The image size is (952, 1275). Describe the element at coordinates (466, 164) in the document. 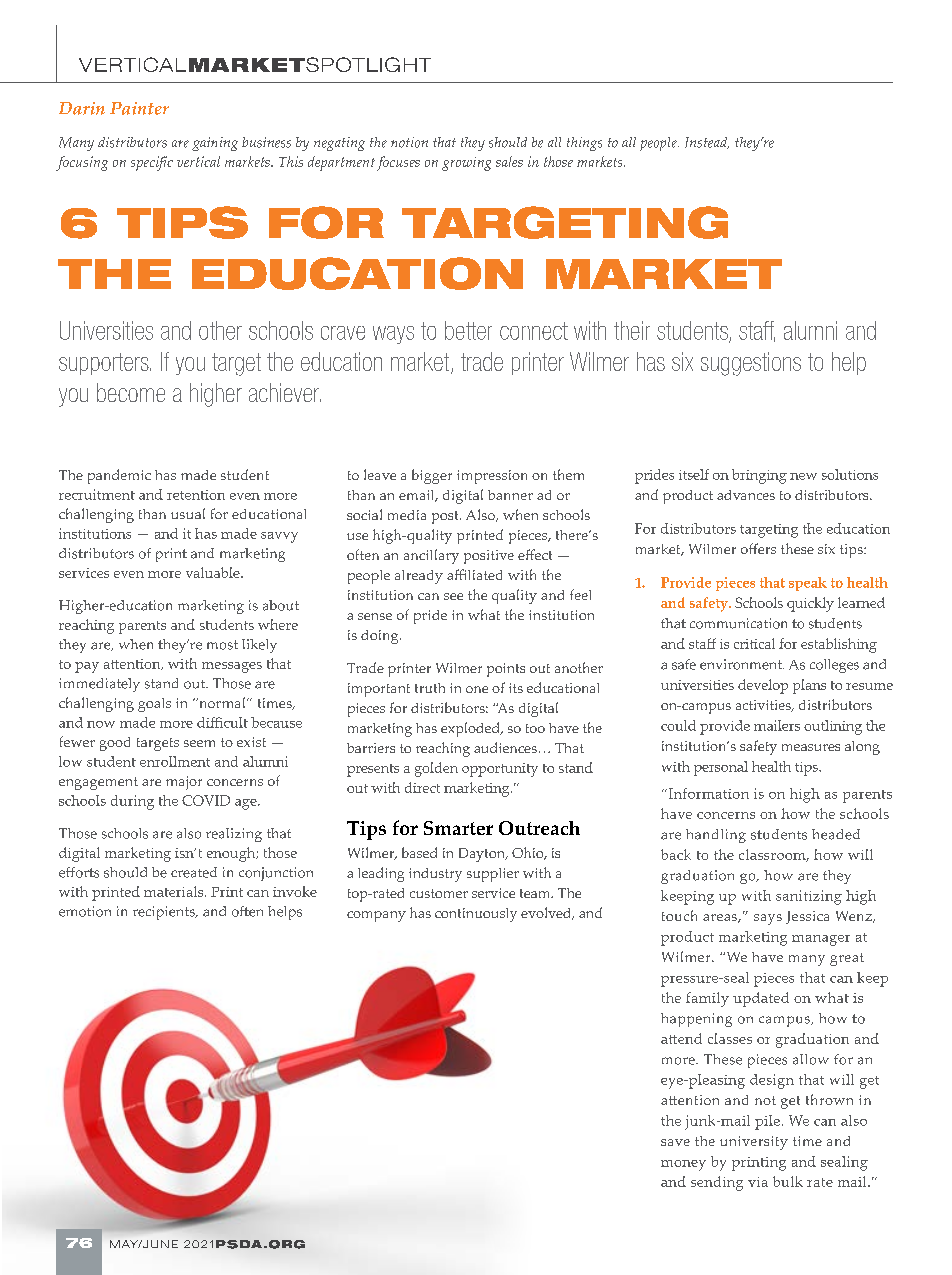

I see `growing` at that location.
